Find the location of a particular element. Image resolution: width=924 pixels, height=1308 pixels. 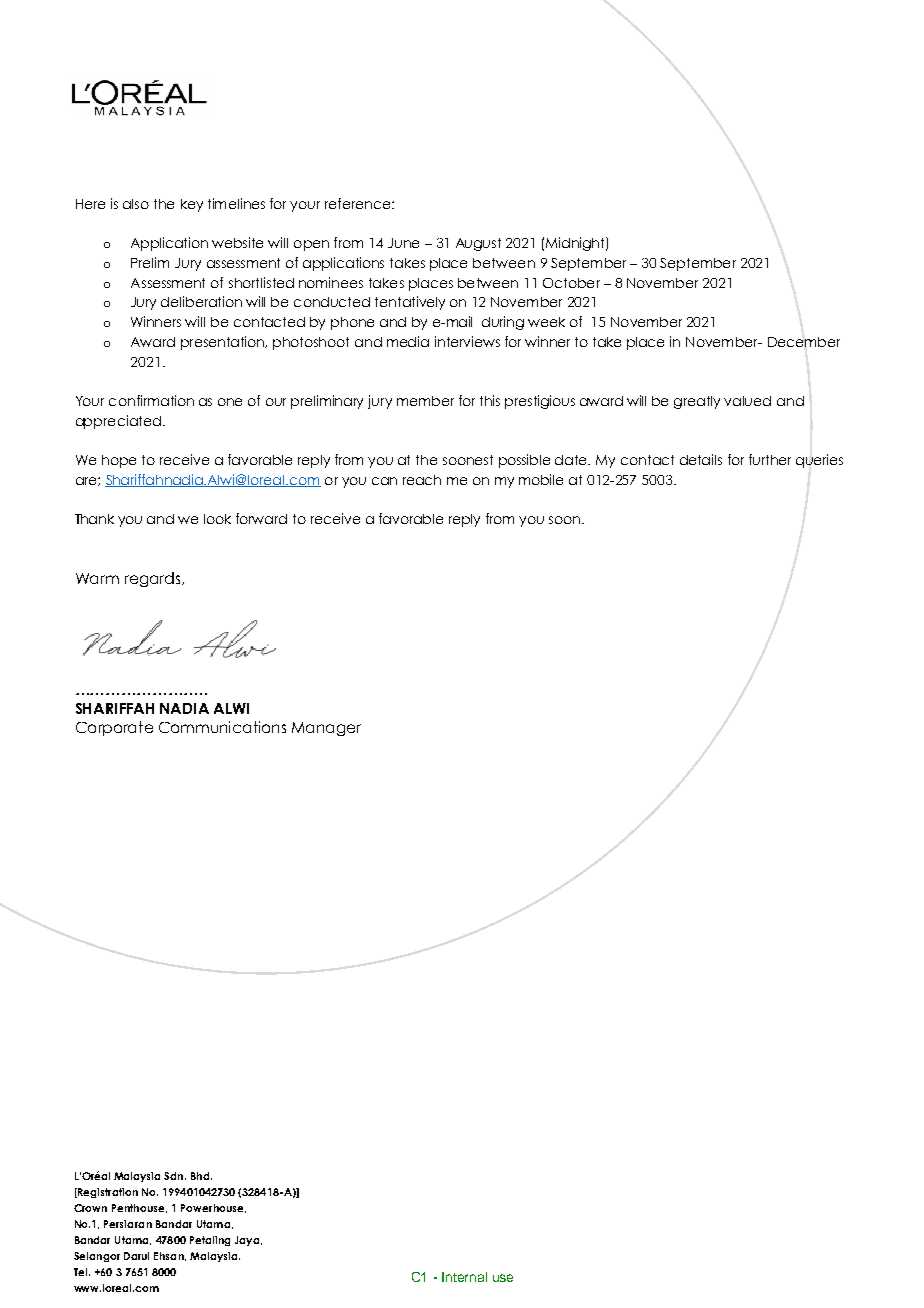

regards is located at coordinates (154, 579).
